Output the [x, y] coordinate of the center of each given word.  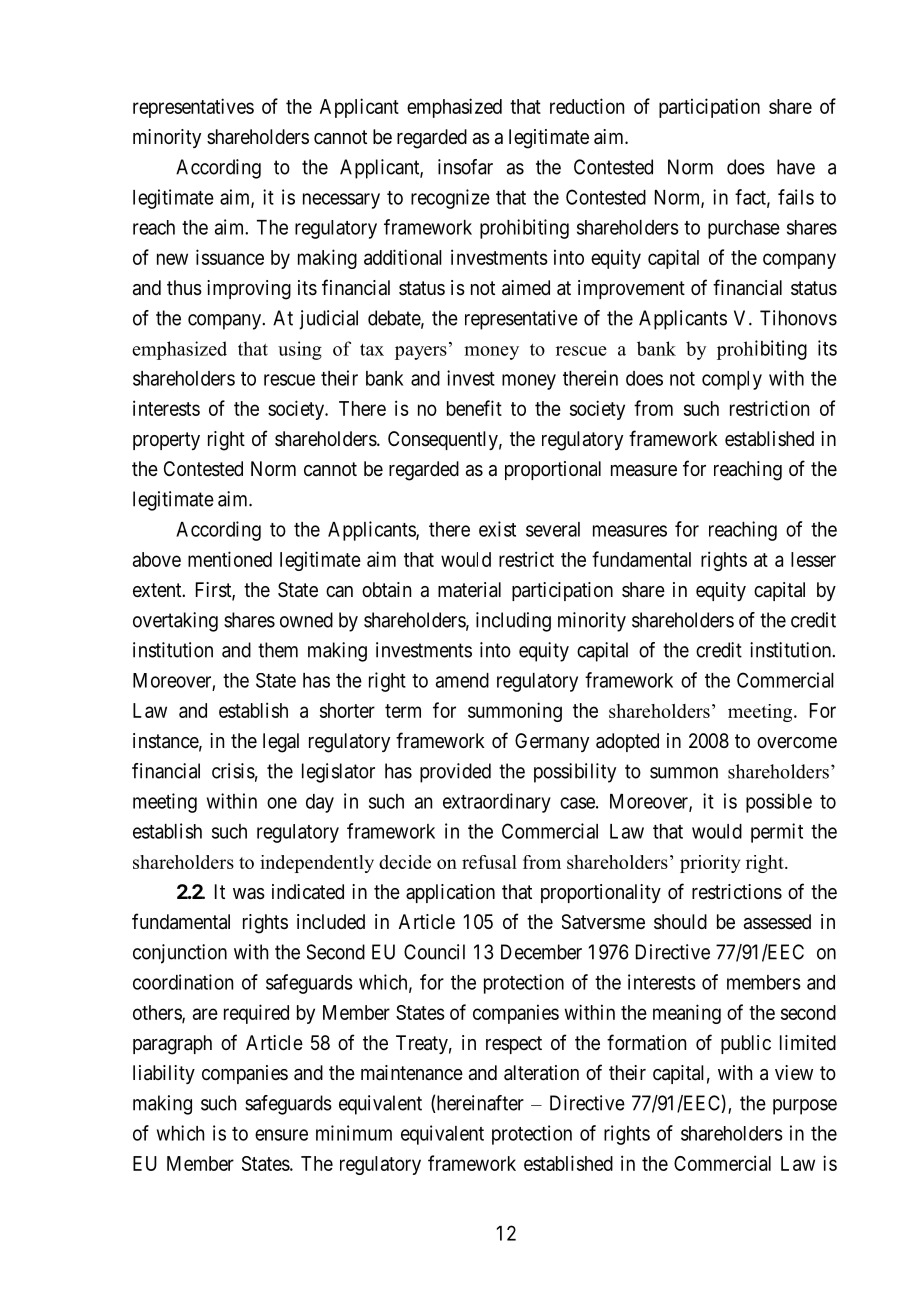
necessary [341, 201]
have [796, 167]
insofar [465, 167]
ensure [281, 1135]
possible [779, 803]
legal [281, 743]
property [166, 441]
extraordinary [497, 803]
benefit [474, 408]
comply [732, 380]
